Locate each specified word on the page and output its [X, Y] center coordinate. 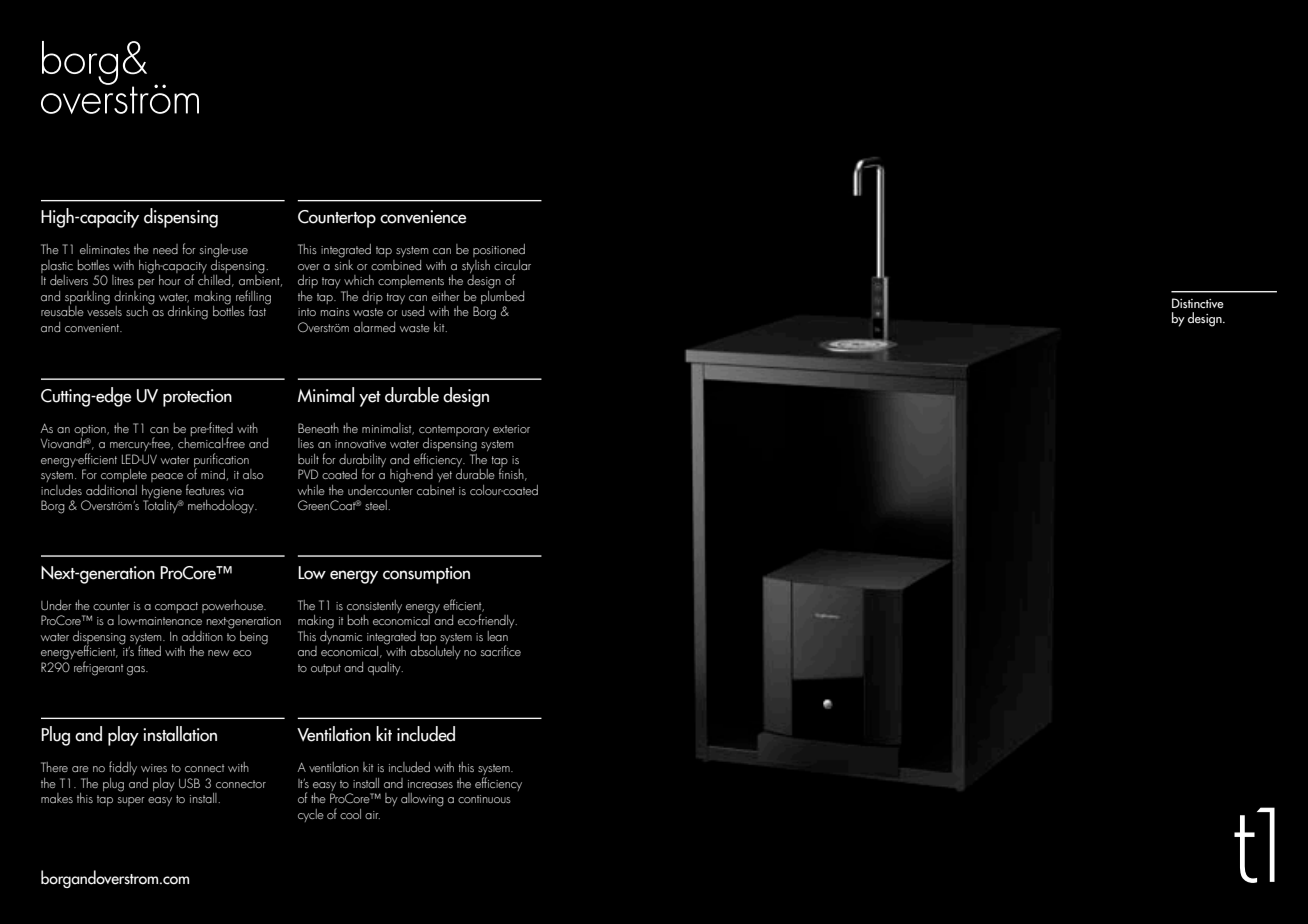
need [165, 249]
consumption [426, 575]
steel [377, 505]
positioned [499, 250]
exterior [511, 429]
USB [189, 783]
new [218, 653]
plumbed [502, 297]
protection [197, 398]
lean [498, 636]
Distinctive [1198, 303]
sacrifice [501, 650]
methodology [222, 507]
